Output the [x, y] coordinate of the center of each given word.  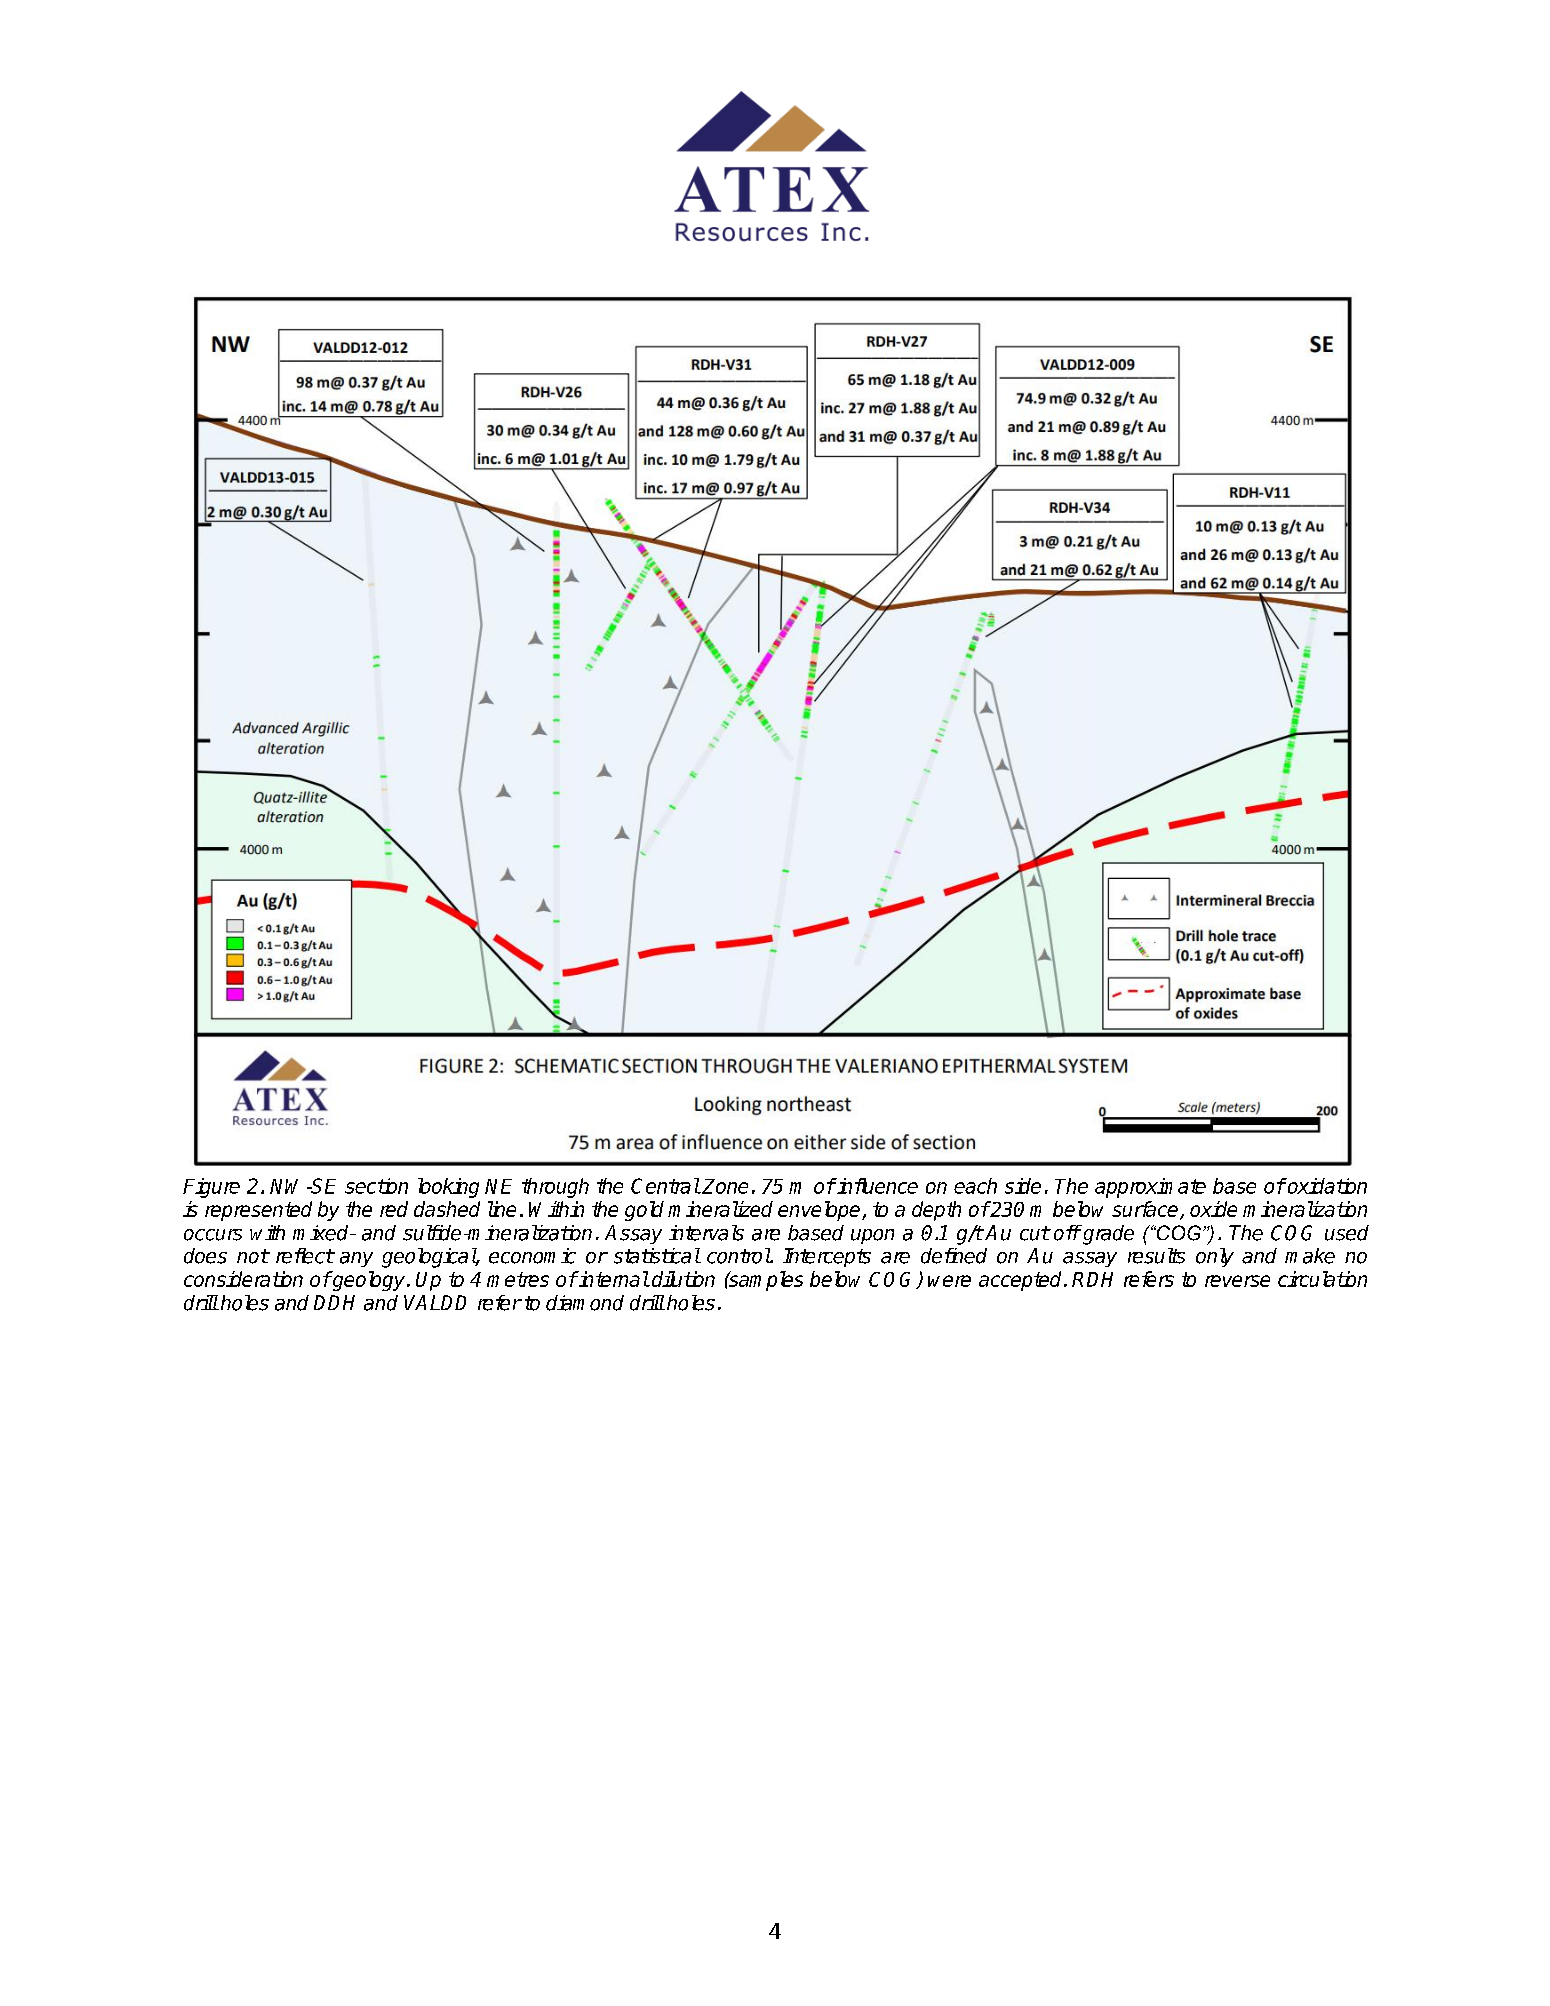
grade [1107, 1235]
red [394, 1209]
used [1347, 1233]
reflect [305, 1256]
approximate [1150, 1188]
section [376, 1186]
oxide [1213, 1209]
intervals [706, 1233]
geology [369, 1281]
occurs [213, 1235]
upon [872, 1236]
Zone [724, 1186]
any [356, 1259]
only [1215, 1257]
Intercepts [827, 1257]
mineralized [720, 1209]
